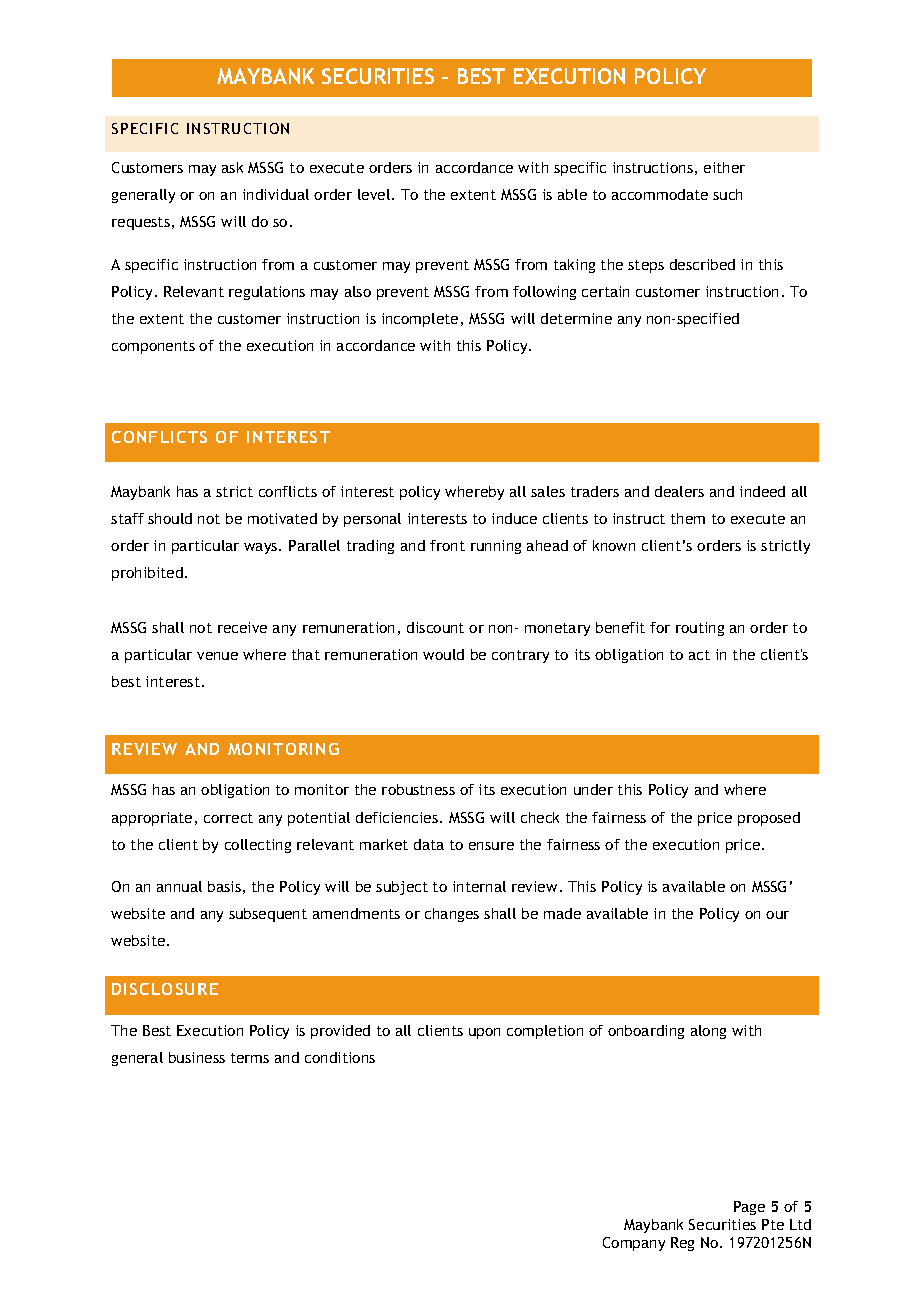  Describe the element at coordinates (170, 518) in the document. I see `should` at that location.
